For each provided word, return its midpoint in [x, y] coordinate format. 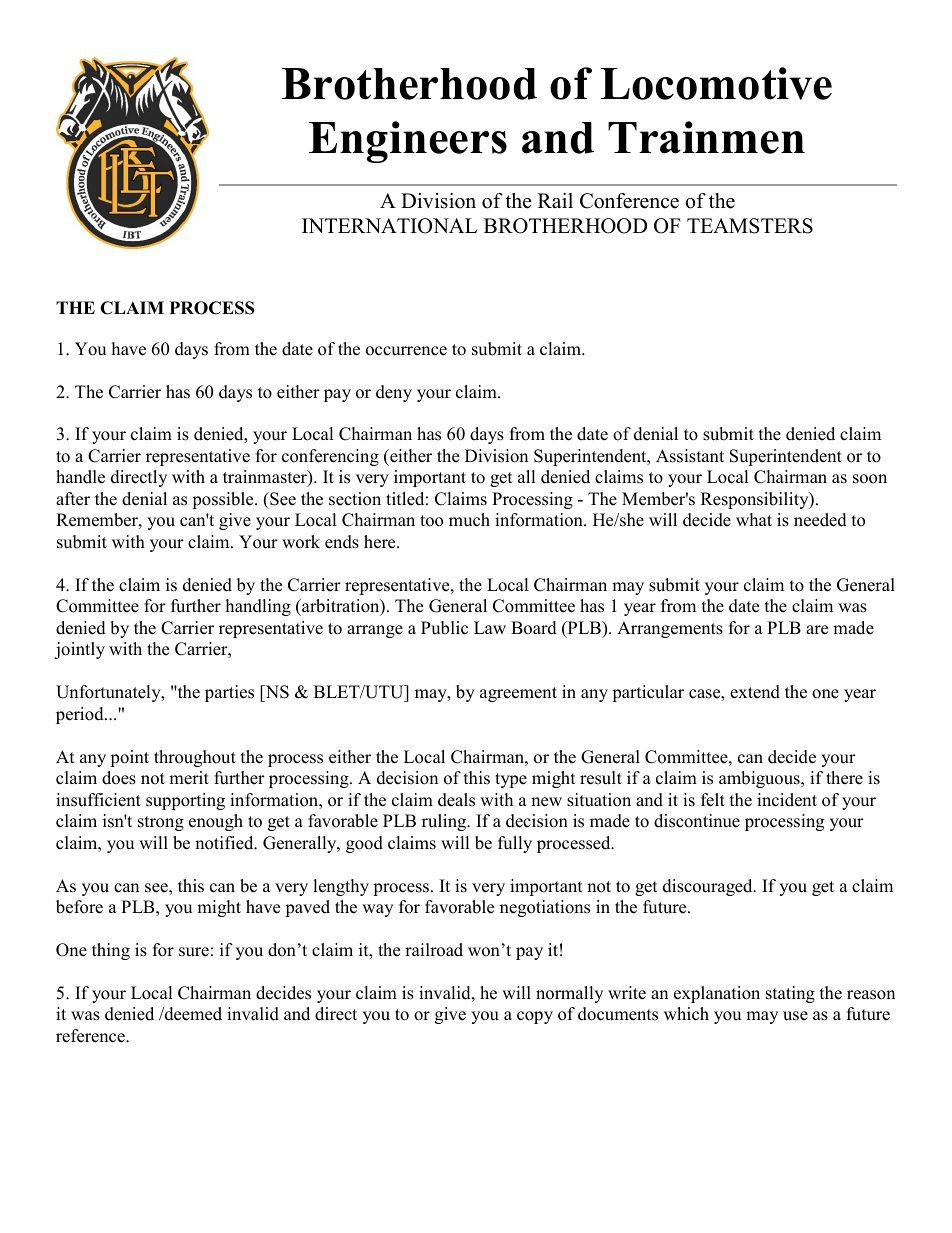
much [469, 520]
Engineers [408, 142]
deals [456, 800]
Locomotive [716, 83]
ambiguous [760, 779]
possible [224, 500]
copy [535, 1017]
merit [189, 778]
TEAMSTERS [750, 226]
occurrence [406, 351]
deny [394, 393]
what [754, 519]
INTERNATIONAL [390, 226]
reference [91, 1036]
